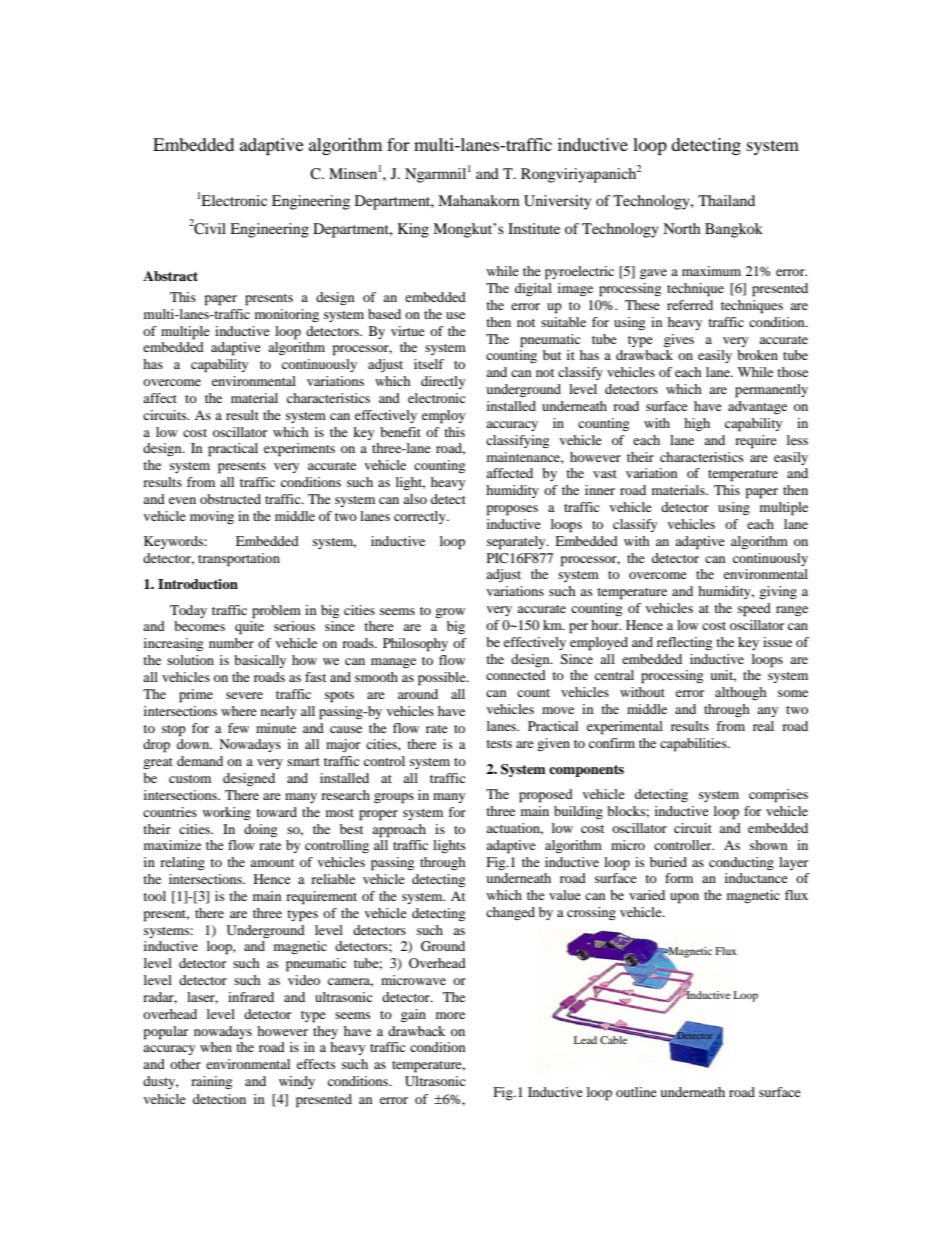 The height and width of the screenshot is (1233, 952). What do you see at coordinates (450, 1015) in the screenshot?
I see `more` at bounding box center [450, 1015].
